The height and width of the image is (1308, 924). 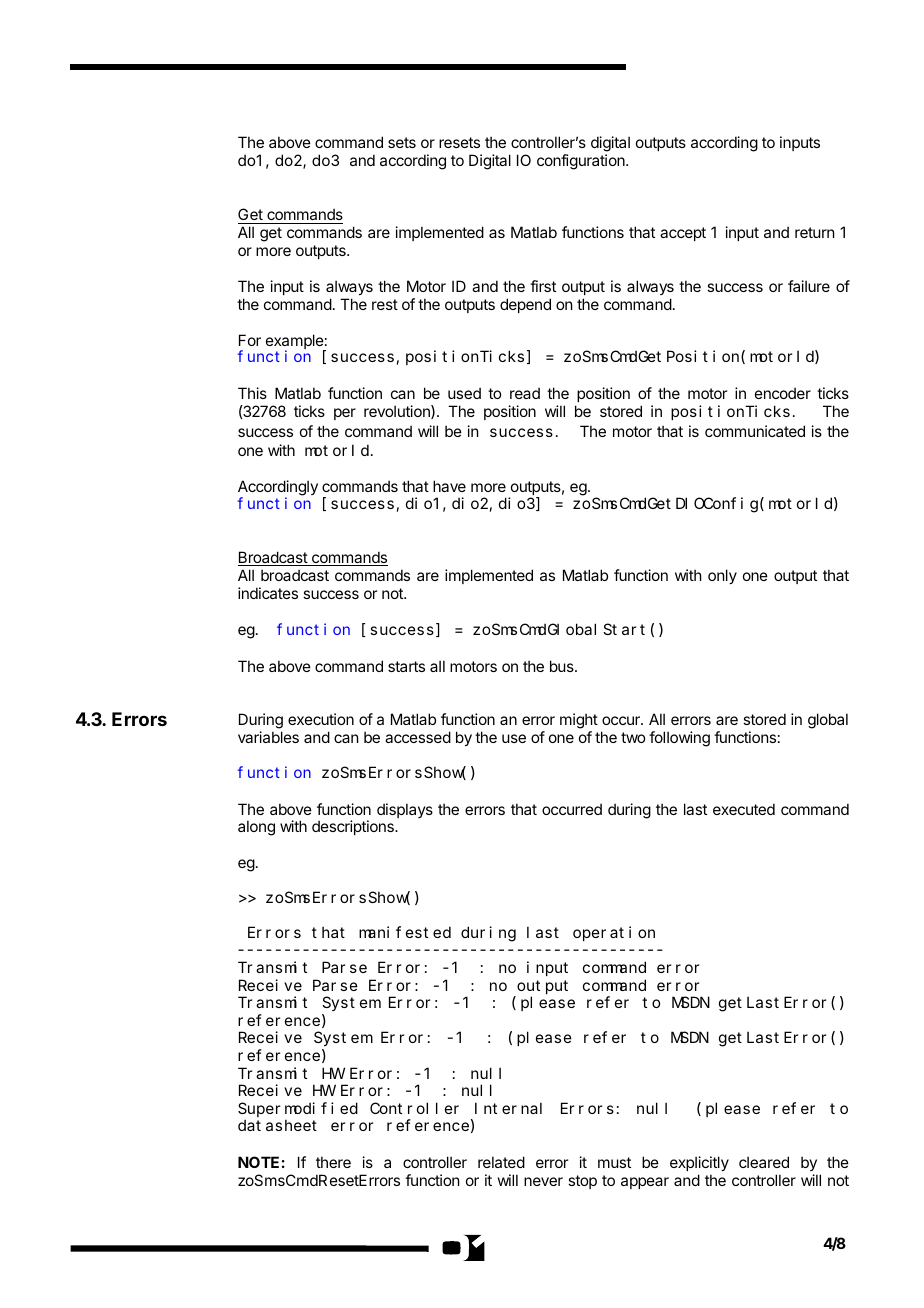 I want to click on executed, so click(x=744, y=809).
